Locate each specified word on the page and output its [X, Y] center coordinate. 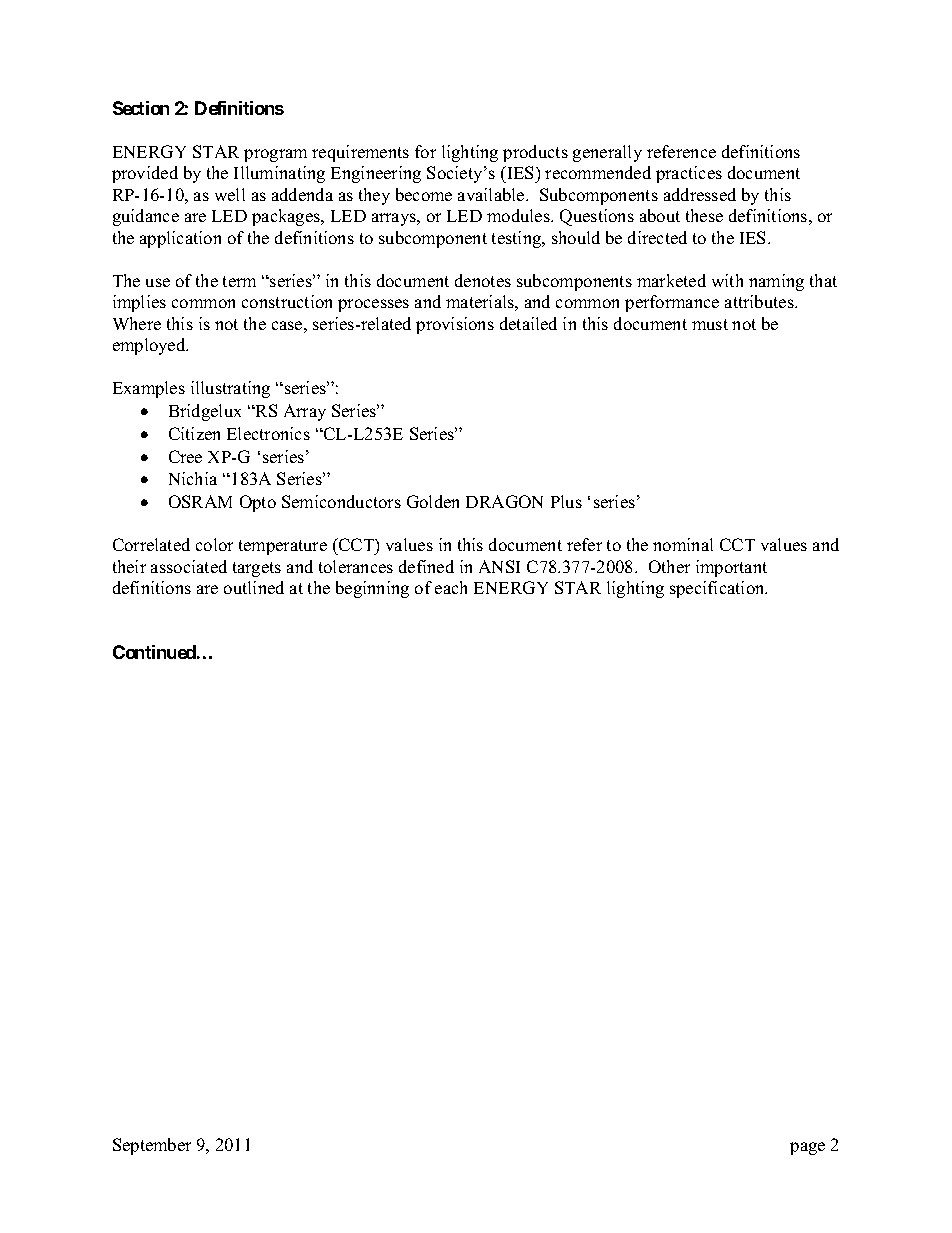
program [275, 155]
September [152, 1146]
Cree [185, 456]
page [807, 1148]
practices [689, 174]
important [731, 568]
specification [718, 589]
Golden [433, 501]
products [535, 153]
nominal [683, 544]
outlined [254, 587]
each [451, 587]
